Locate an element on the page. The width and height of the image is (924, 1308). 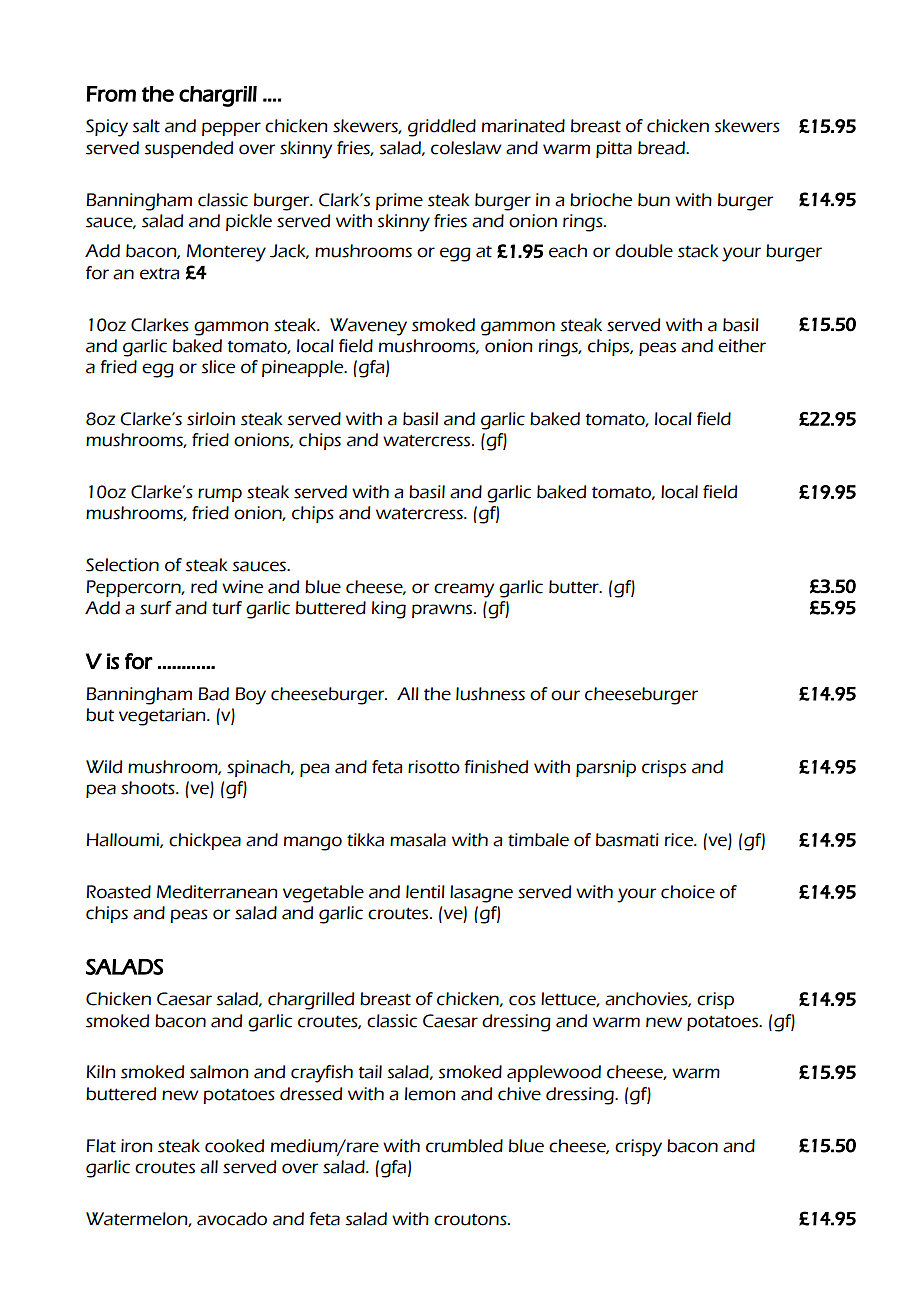
chive is located at coordinates (519, 1094).
